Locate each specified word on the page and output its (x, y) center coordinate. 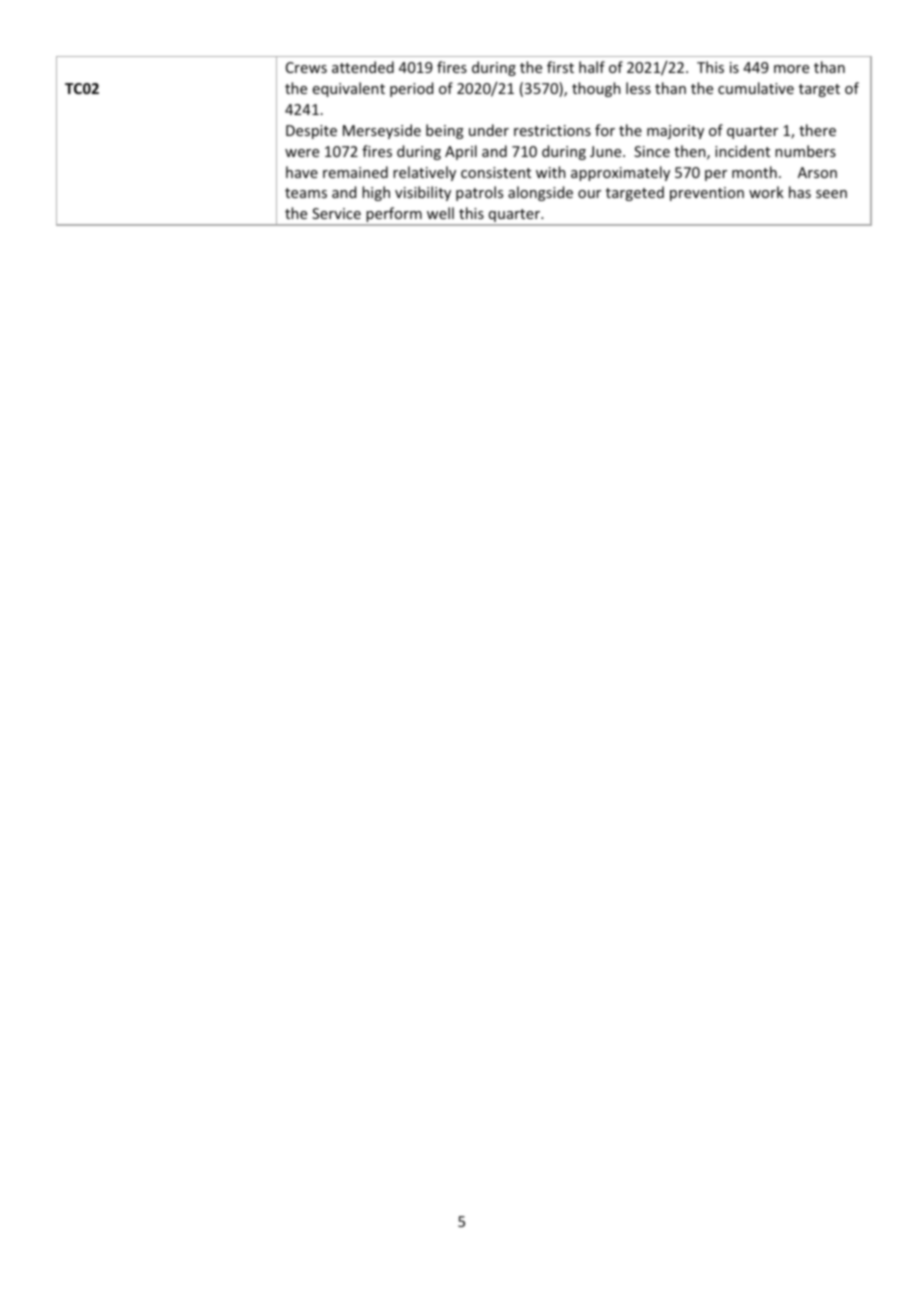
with (551, 172)
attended (363, 67)
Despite (311, 132)
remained (355, 172)
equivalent (349, 89)
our (589, 194)
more (791, 69)
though (596, 89)
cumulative (756, 88)
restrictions (552, 130)
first (560, 67)
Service (336, 213)
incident (742, 151)
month (754, 172)
